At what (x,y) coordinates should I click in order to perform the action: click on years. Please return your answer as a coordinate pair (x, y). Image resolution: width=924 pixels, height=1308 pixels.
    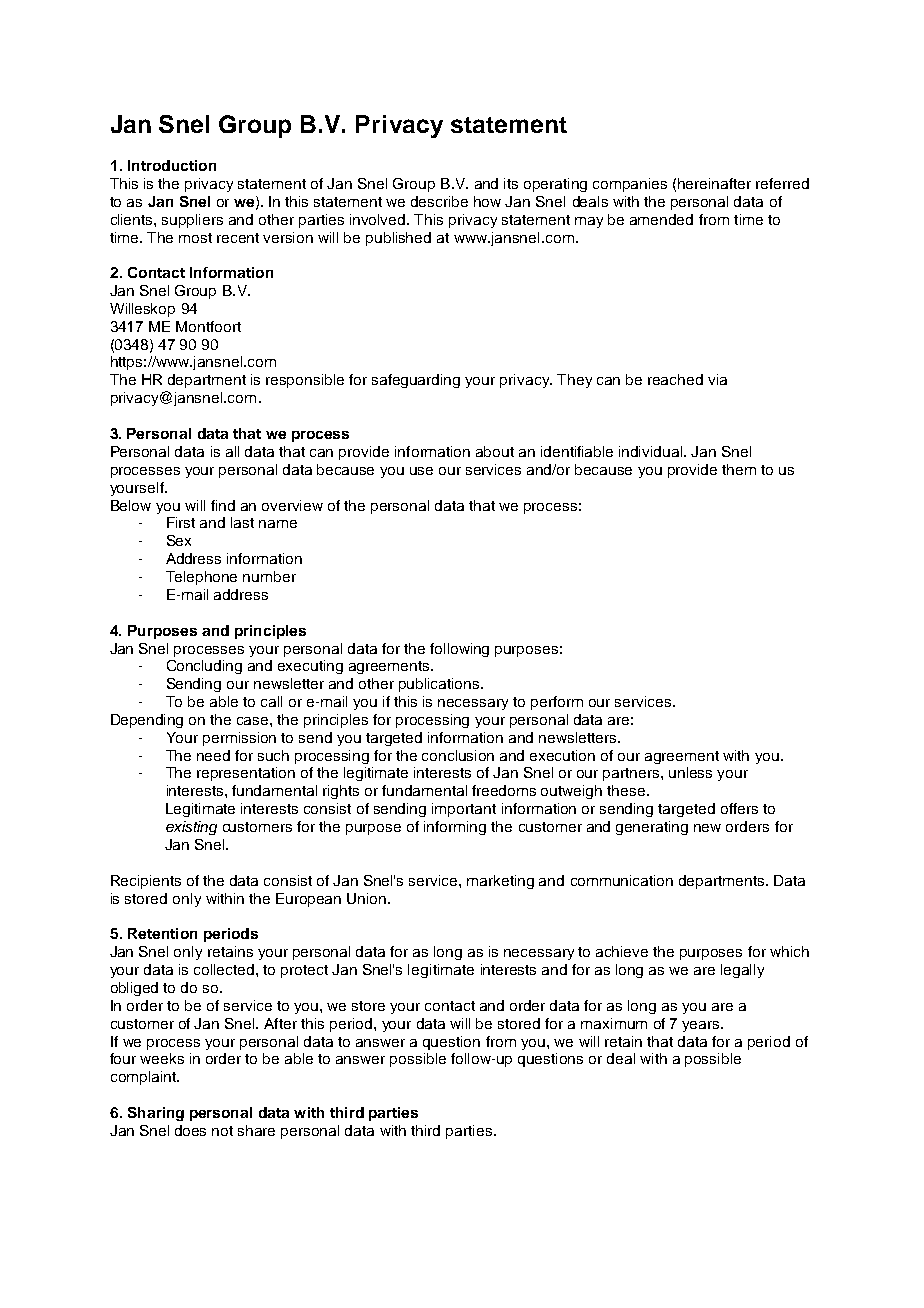
    Looking at the image, I should click on (702, 1026).
